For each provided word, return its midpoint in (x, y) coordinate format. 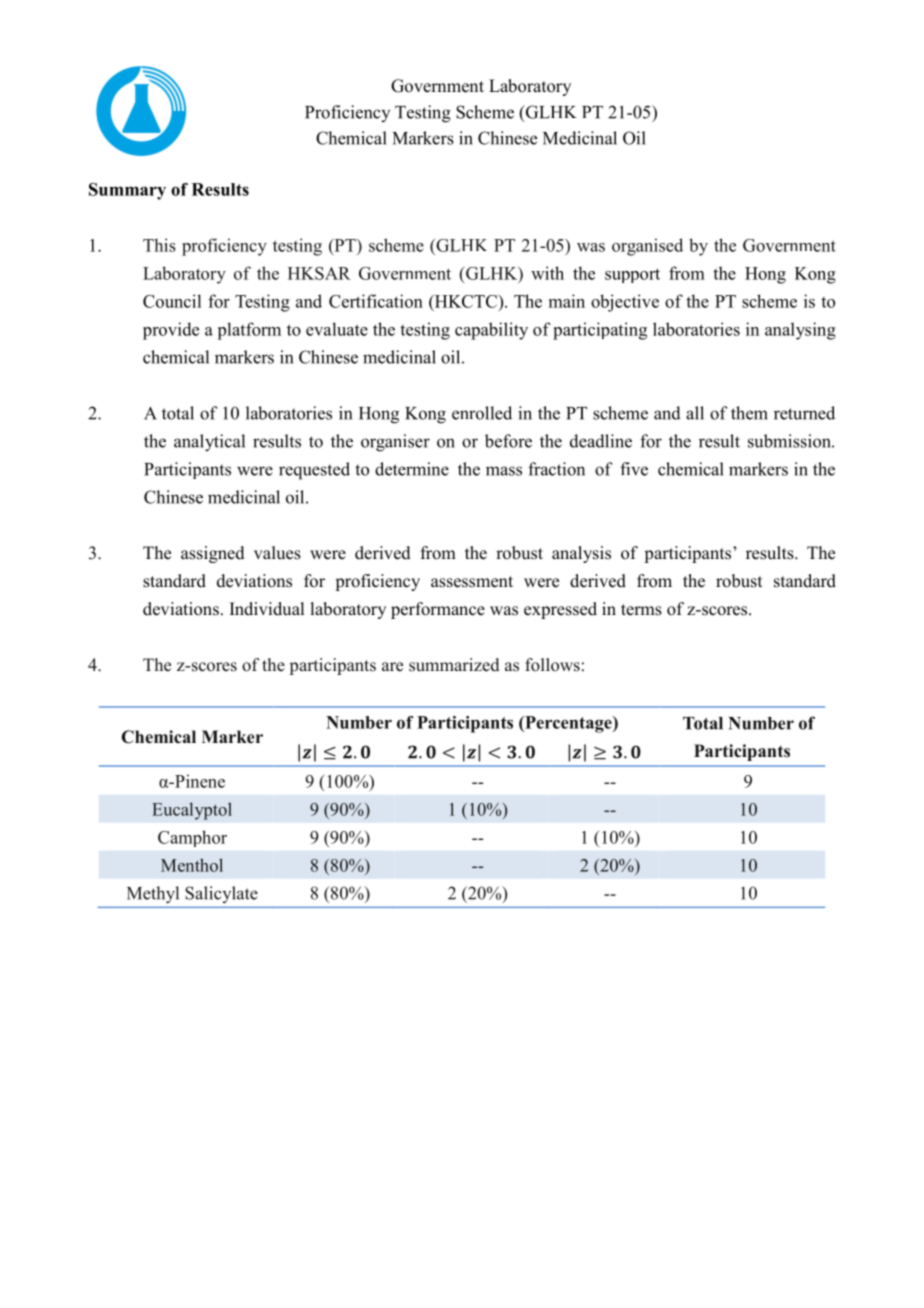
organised (647, 247)
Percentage (568, 724)
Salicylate (222, 894)
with (547, 273)
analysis (581, 554)
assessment (472, 582)
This (159, 245)
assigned (213, 554)
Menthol (192, 865)
